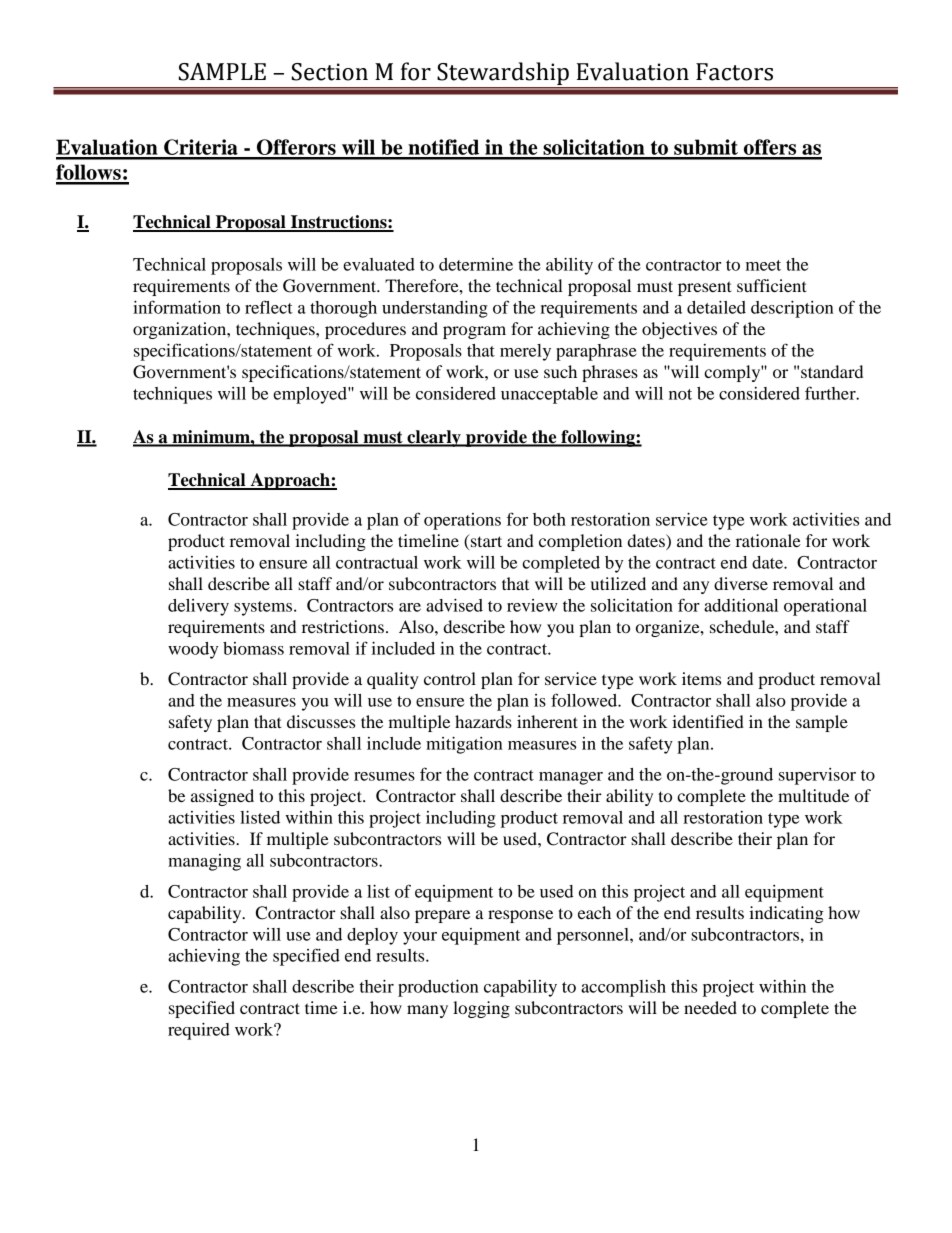 This page has width=952, height=1233. What do you see at coordinates (481, 1009) in the page?
I see `logging` at bounding box center [481, 1009].
